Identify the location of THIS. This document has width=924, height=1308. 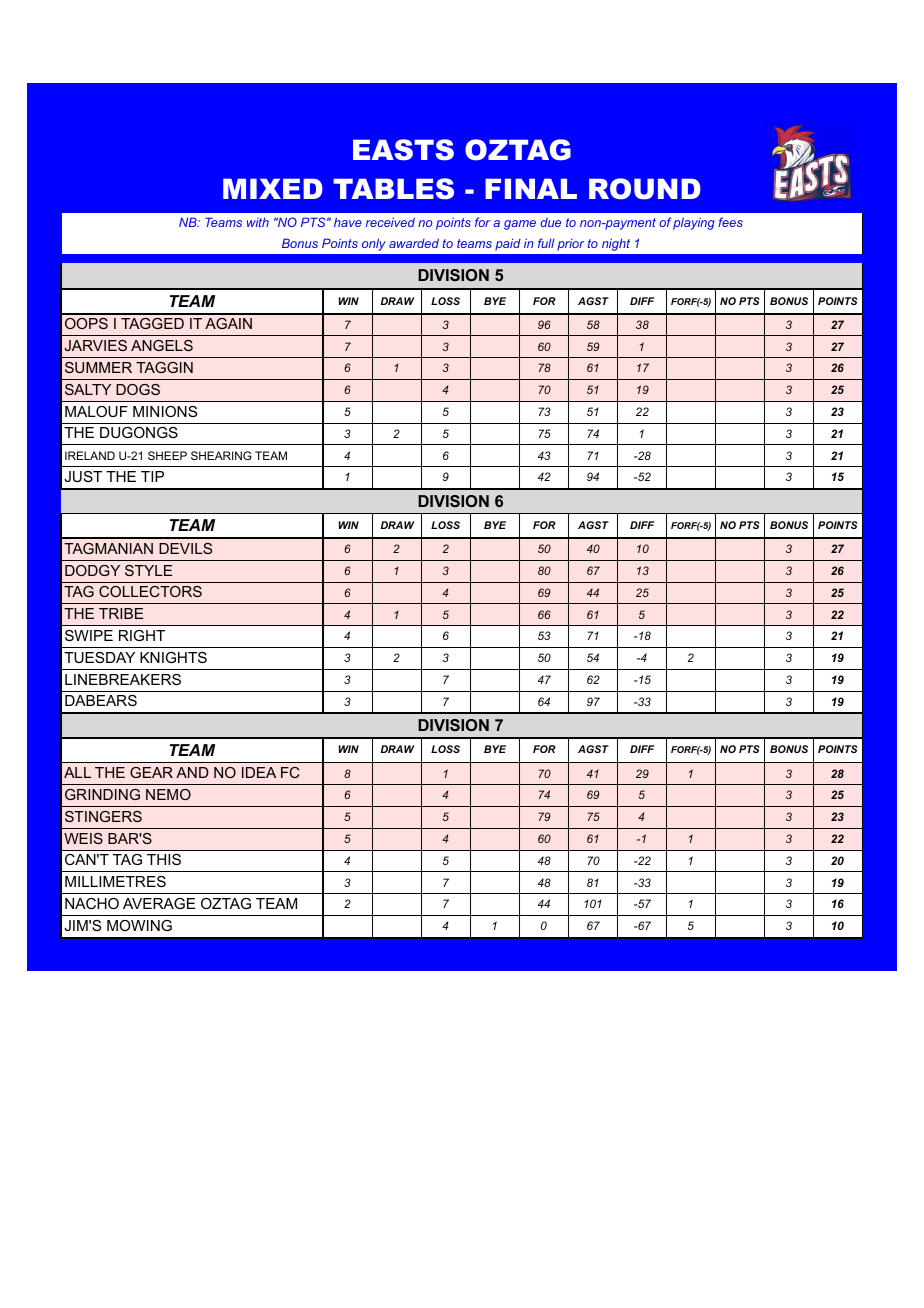
(164, 859).
